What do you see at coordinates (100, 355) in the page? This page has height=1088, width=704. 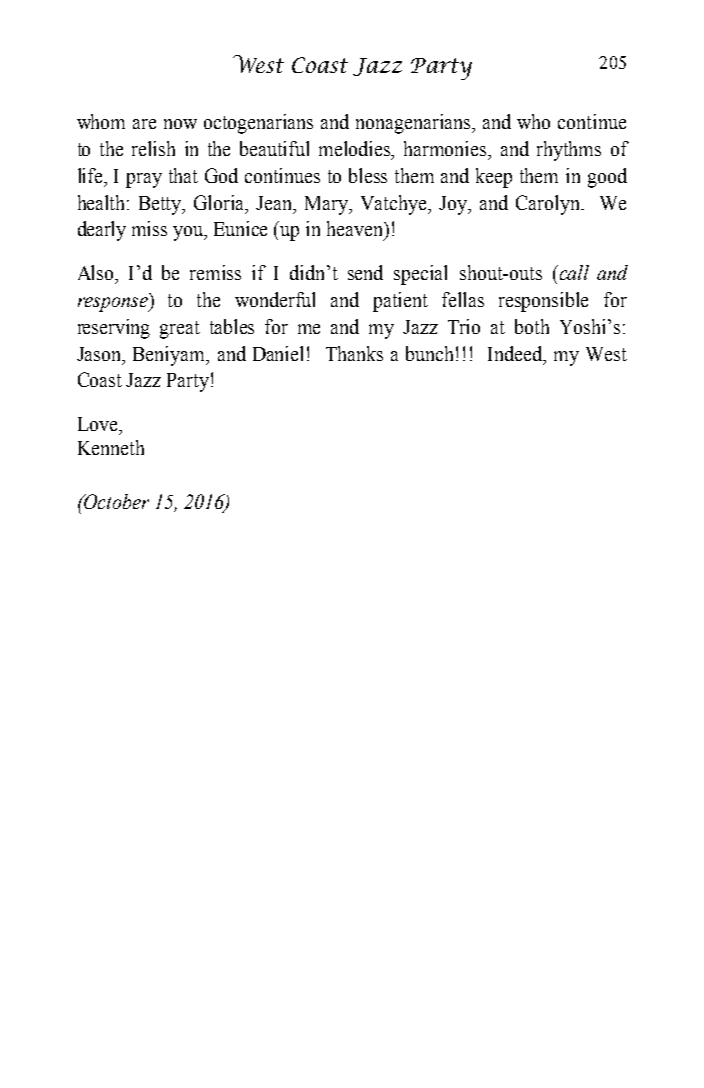 I see `Jason` at bounding box center [100, 355].
